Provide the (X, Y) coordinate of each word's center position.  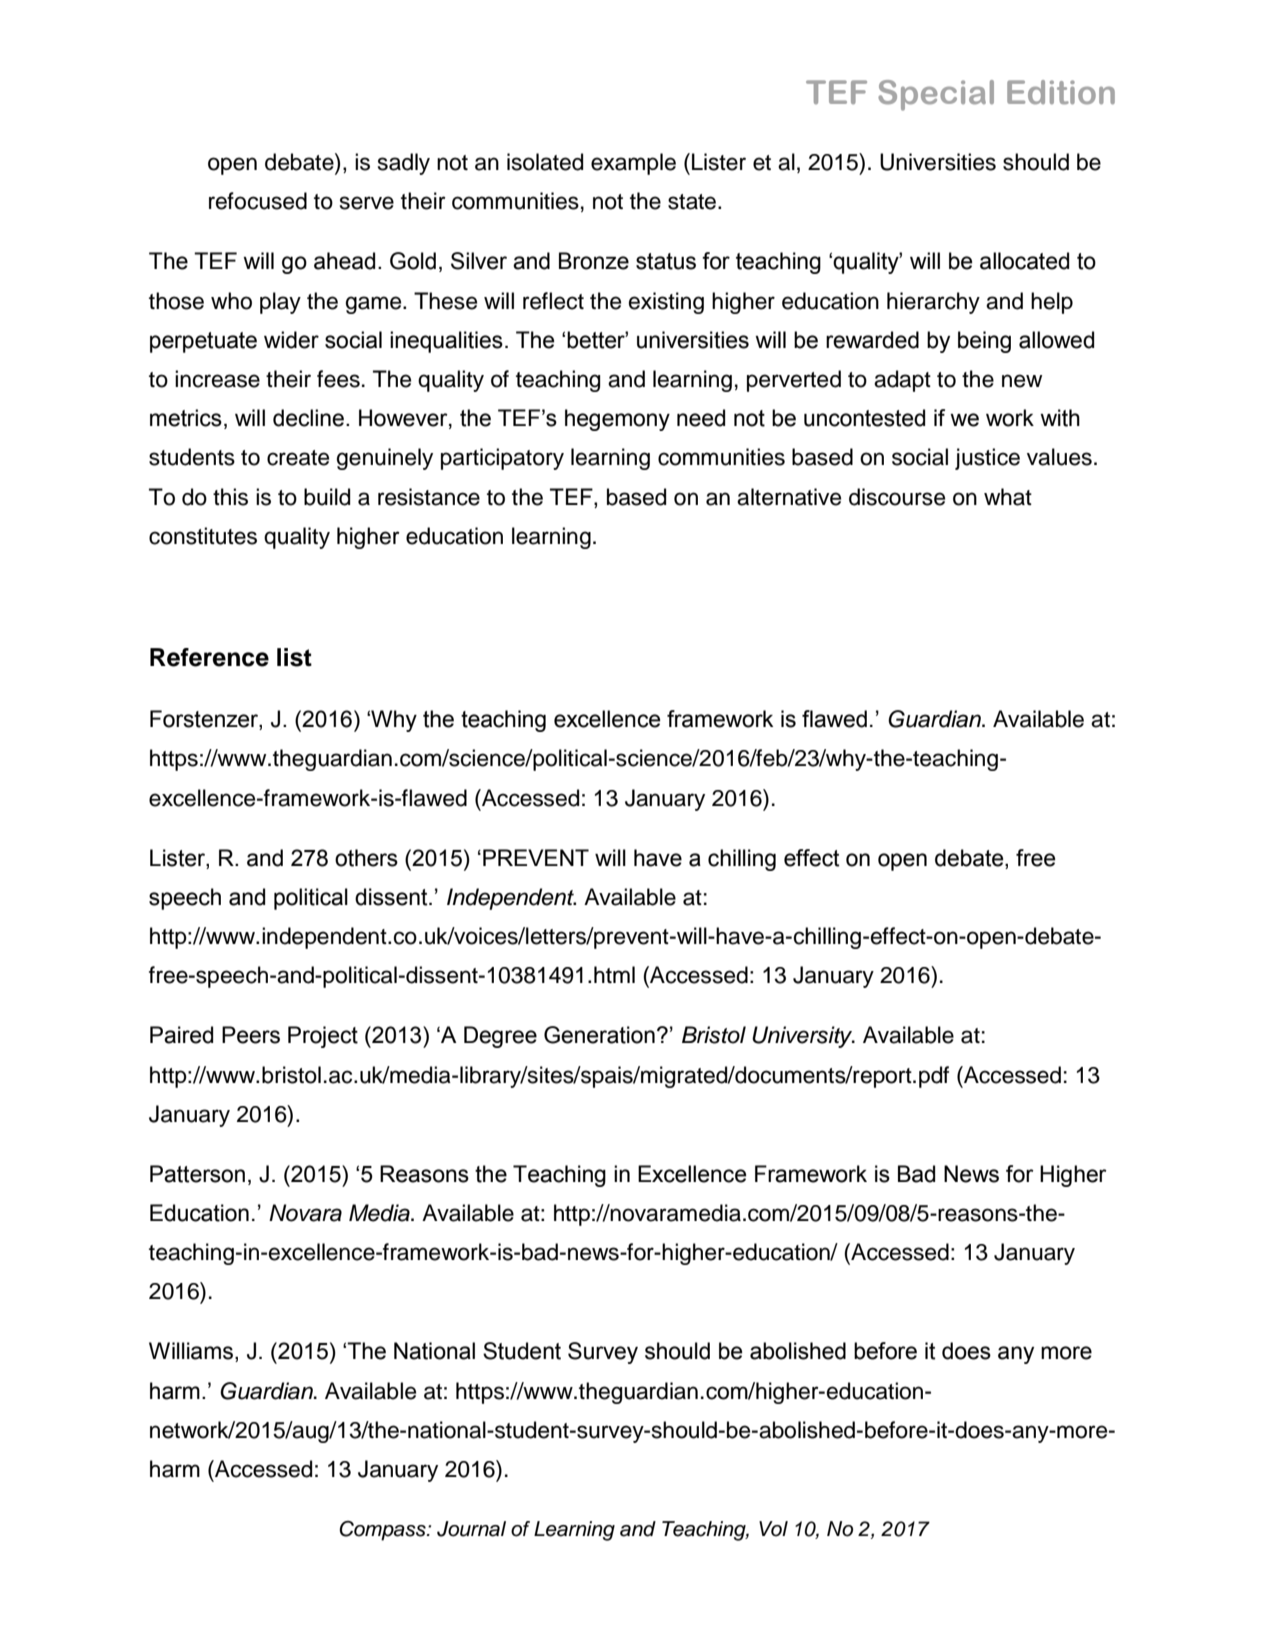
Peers (251, 1035)
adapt (902, 381)
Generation (599, 1035)
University (803, 1037)
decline (308, 418)
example (633, 164)
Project (323, 1037)
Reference (209, 657)
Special (936, 95)
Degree (500, 1037)
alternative (789, 497)
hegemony (617, 420)
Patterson (197, 1174)
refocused (258, 201)
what (1008, 497)
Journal (471, 1529)
